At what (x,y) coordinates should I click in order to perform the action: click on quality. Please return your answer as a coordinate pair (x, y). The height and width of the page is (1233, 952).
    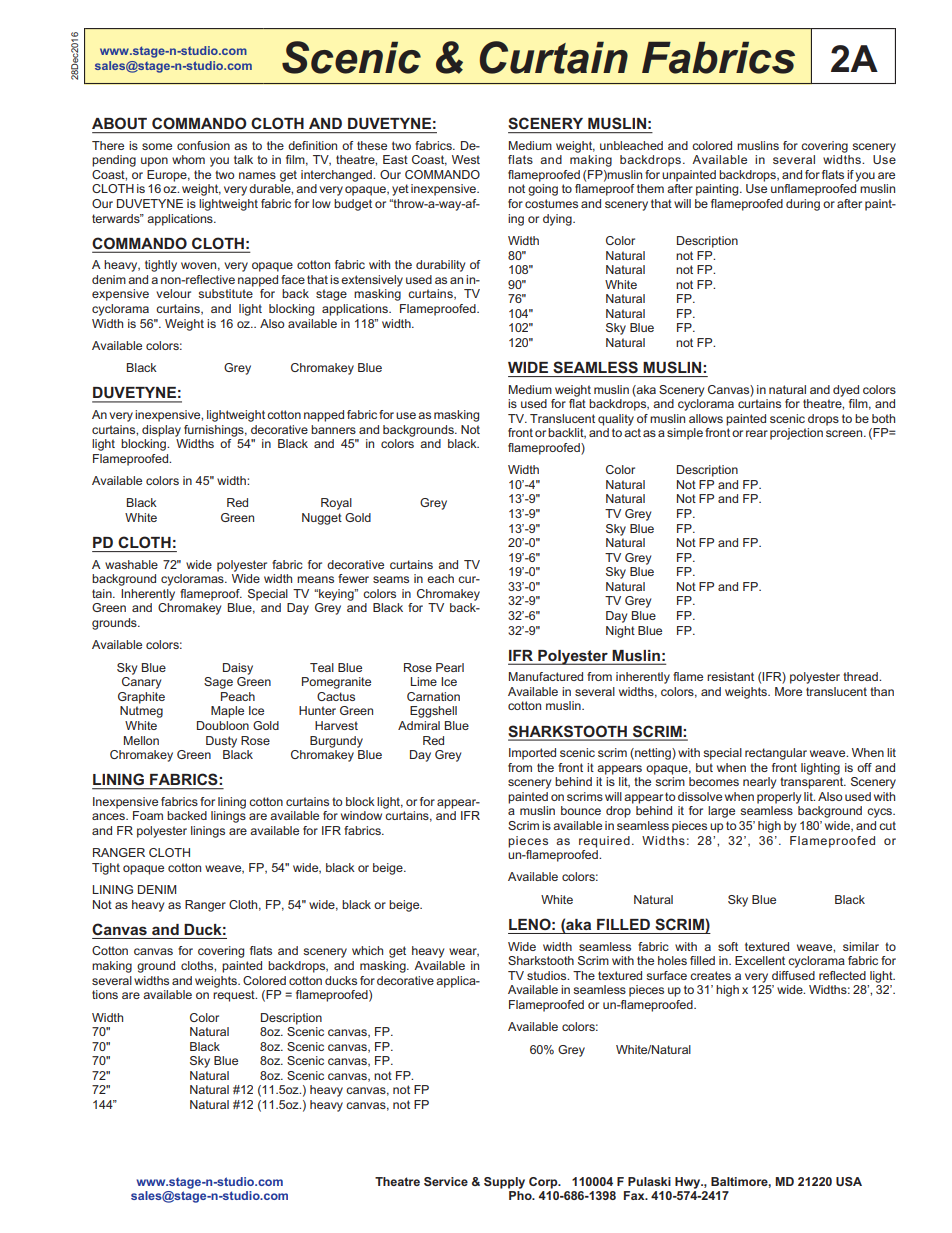
    Looking at the image, I should click on (616, 420).
